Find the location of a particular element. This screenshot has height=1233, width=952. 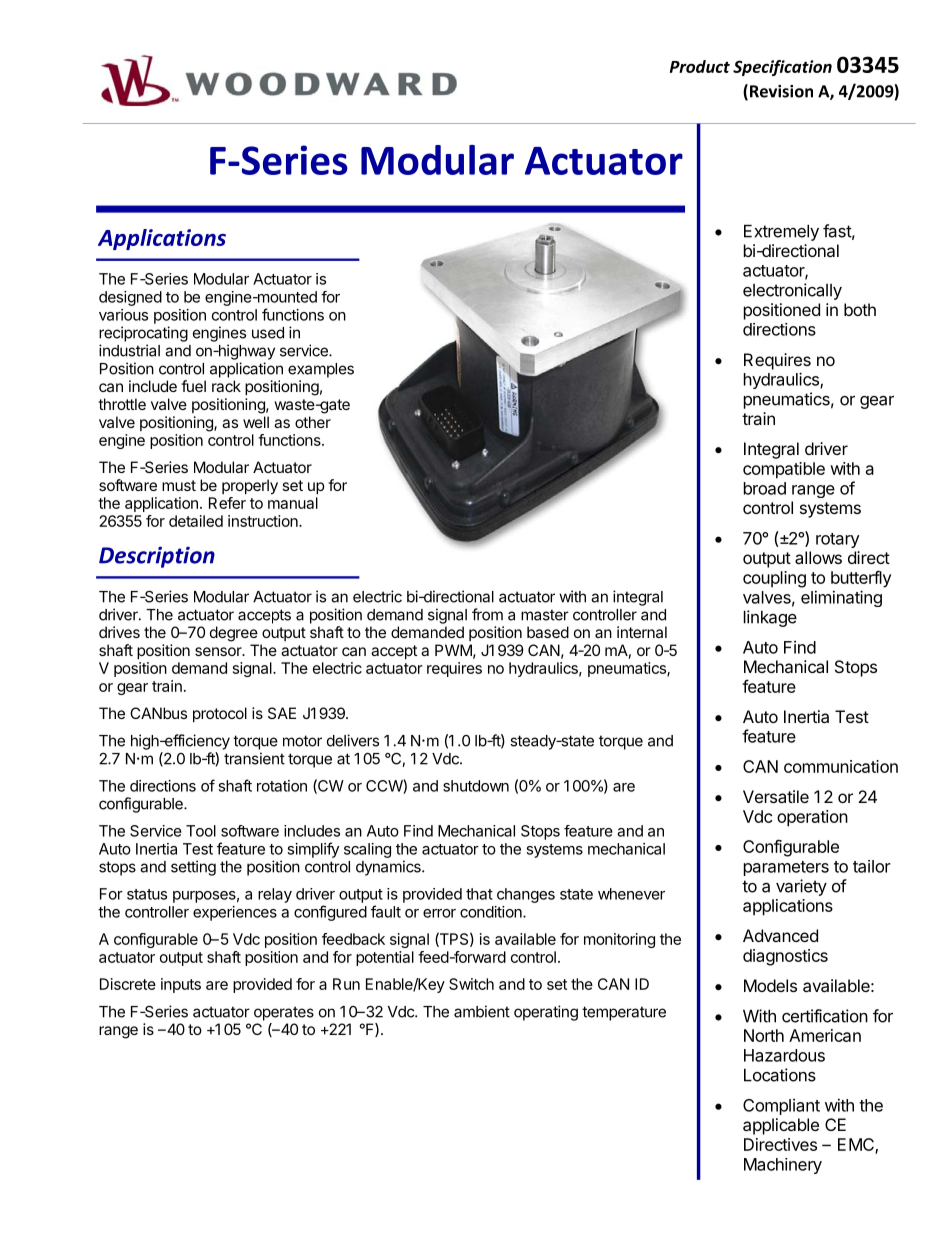

Product is located at coordinates (700, 66).
